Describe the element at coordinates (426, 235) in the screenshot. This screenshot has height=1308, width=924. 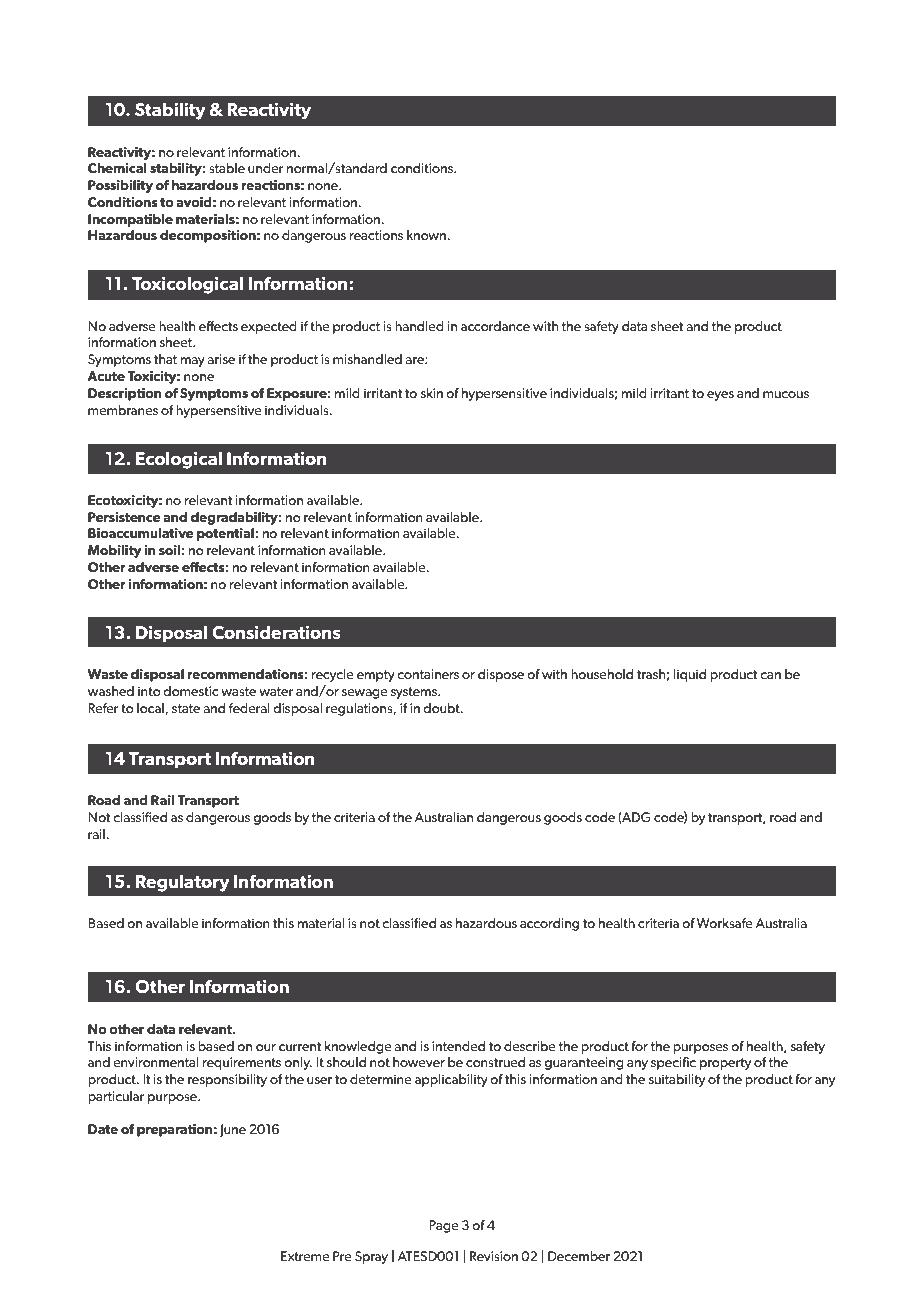
I see `known` at that location.
